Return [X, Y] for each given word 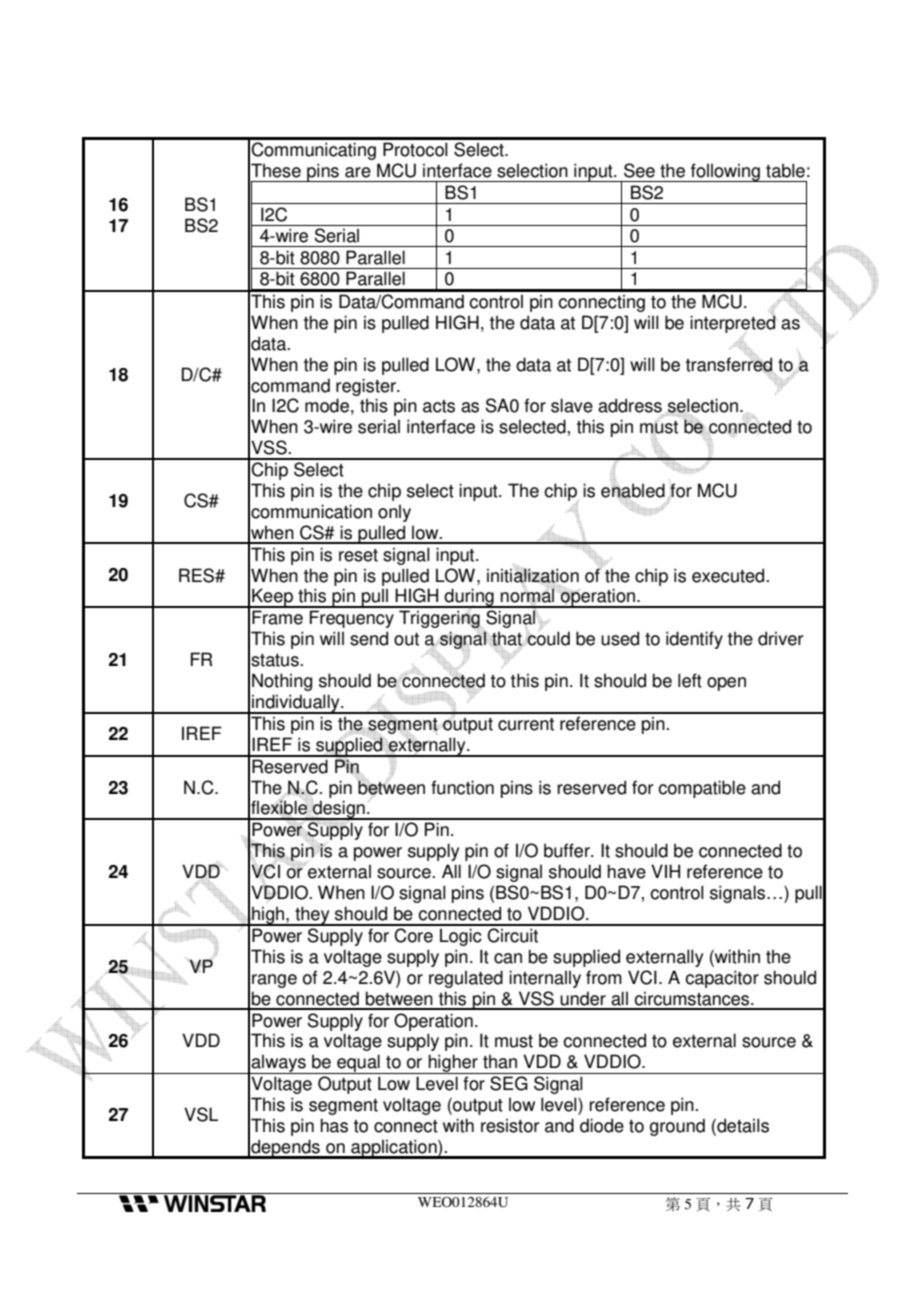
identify [694, 640]
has [334, 1125]
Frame [277, 617]
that [506, 638]
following [725, 172]
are [358, 172]
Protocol [415, 149]
